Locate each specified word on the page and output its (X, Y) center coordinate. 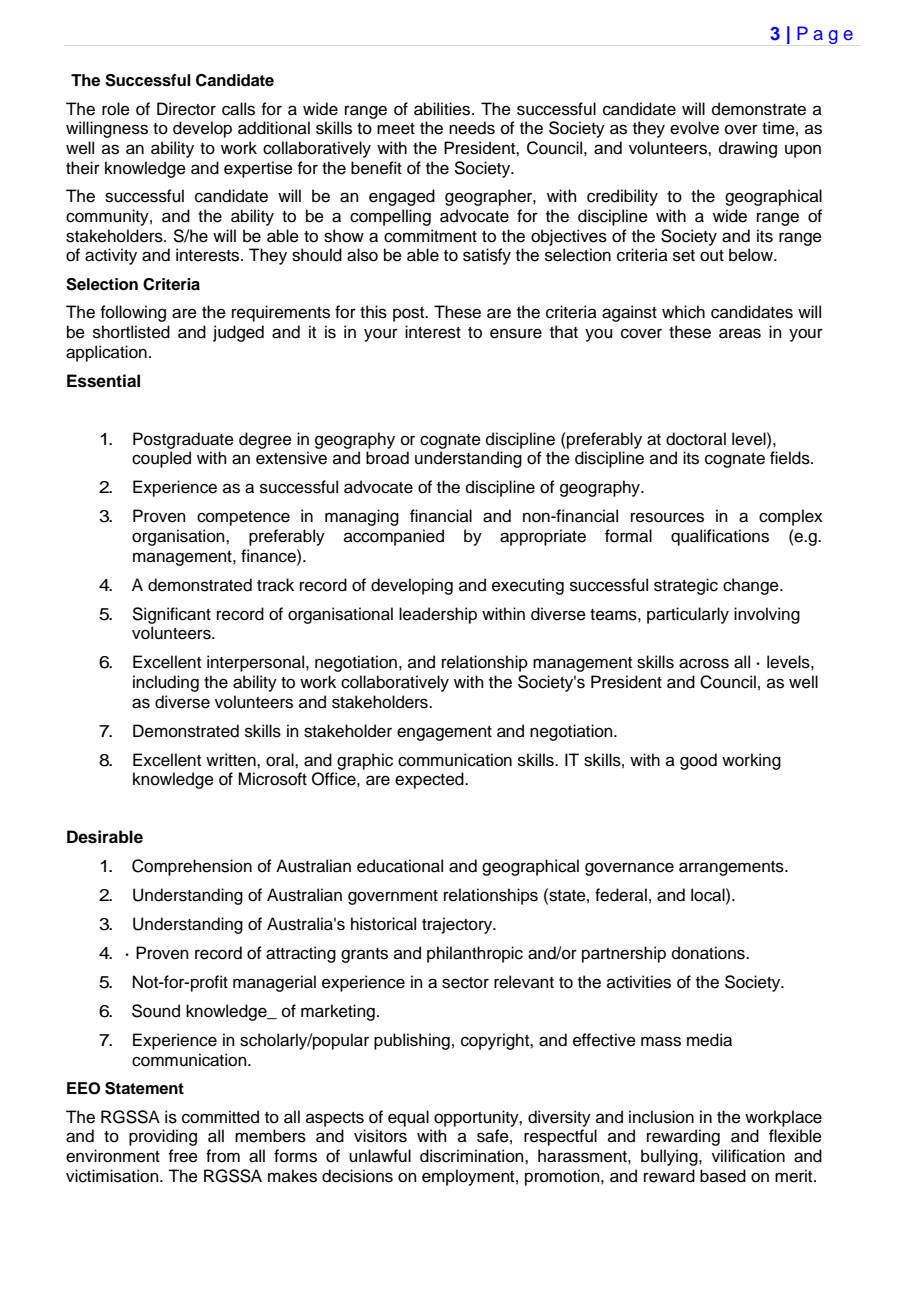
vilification (748, 1156)
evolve (694, 128)
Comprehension (192, 867)
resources (667, 517)
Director (186, 109)
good (698, 761)
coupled (161, 459)
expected (430, 780)
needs (472, 128)
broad (387, 458)
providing (163, 1137)
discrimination (473, 1156)
